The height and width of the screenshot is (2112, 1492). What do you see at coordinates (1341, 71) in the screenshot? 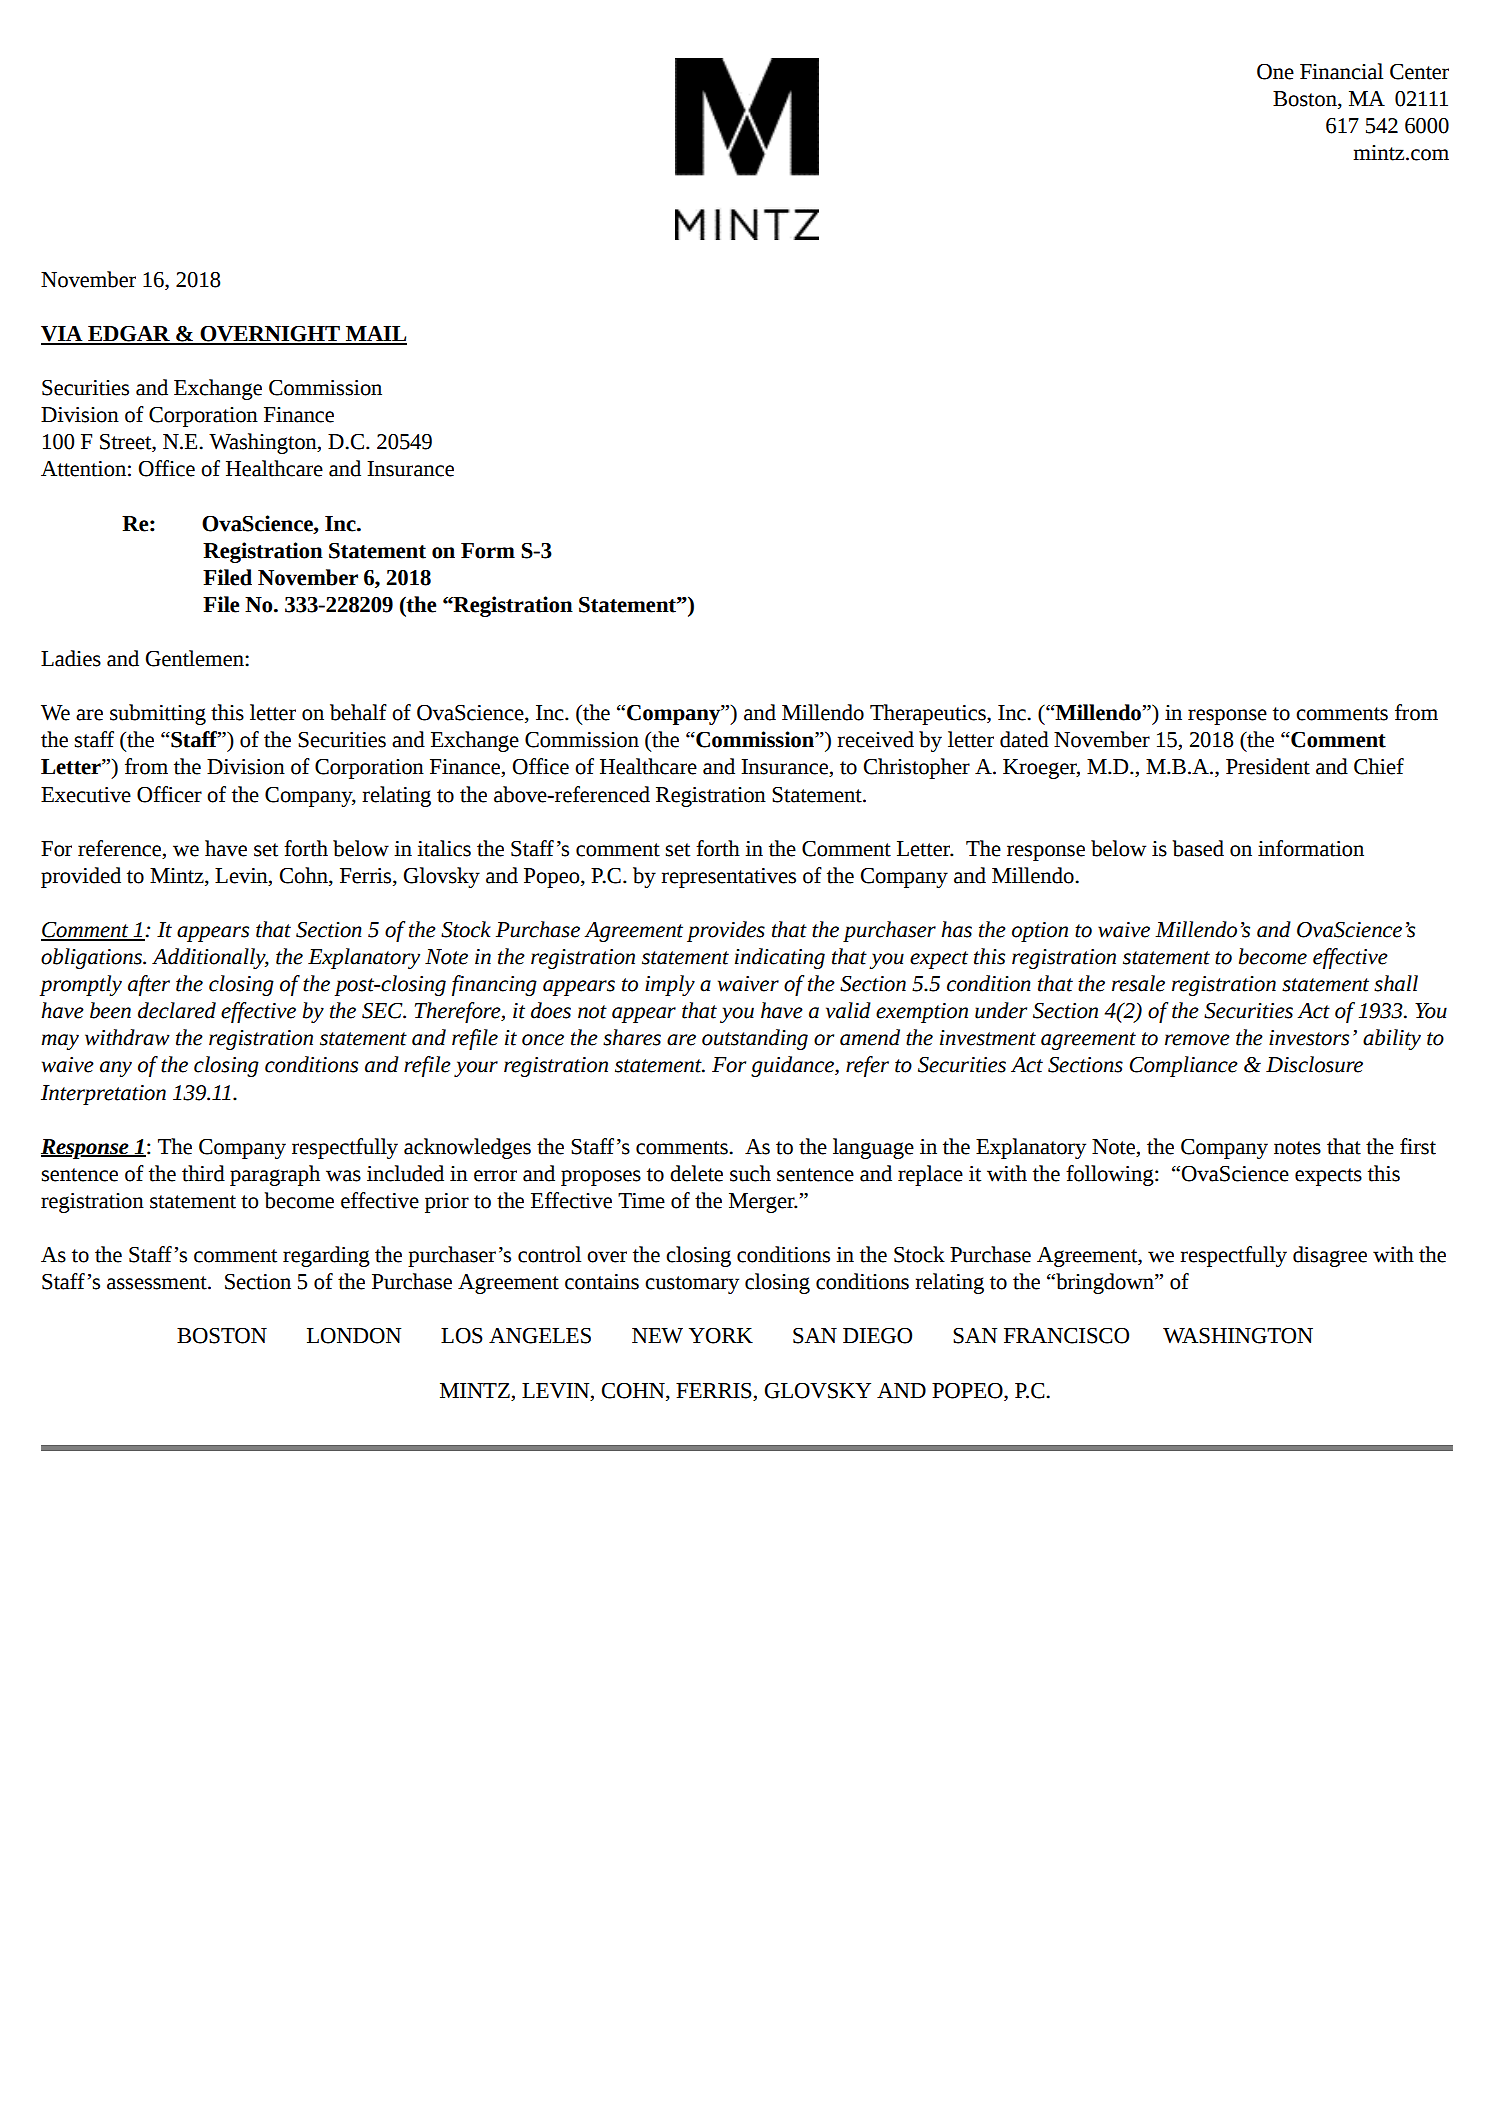
I see `Financial` at bounding box center [1341, 71].
